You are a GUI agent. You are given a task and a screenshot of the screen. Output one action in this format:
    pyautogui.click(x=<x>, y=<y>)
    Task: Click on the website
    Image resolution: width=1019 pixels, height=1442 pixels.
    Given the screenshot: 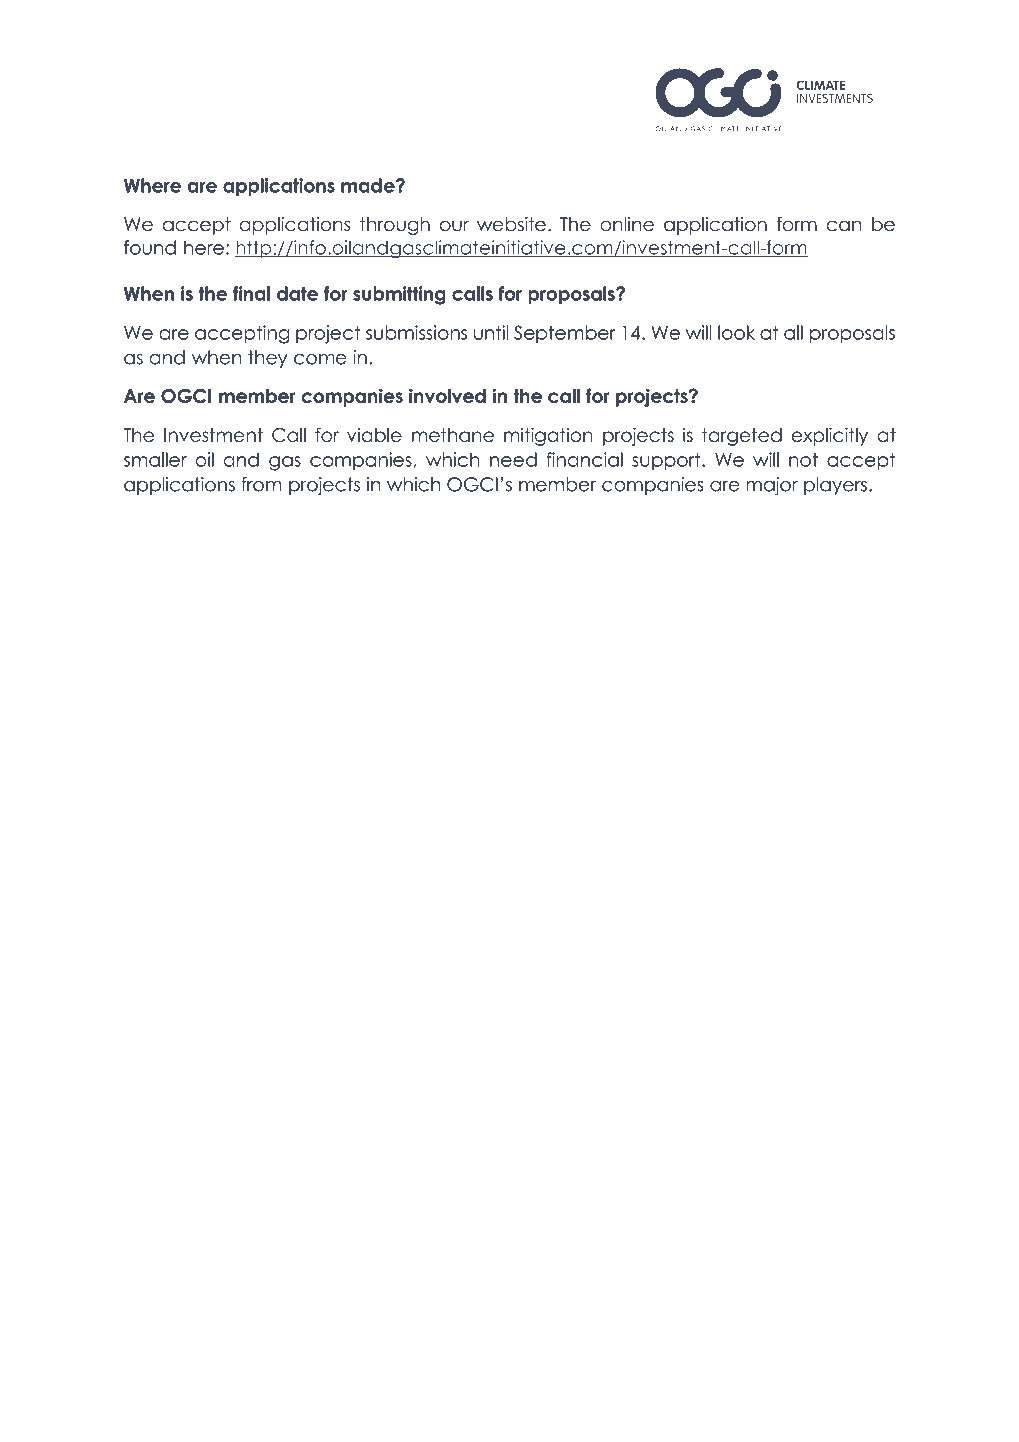 What is the action you would take?
    pyautogui.click(x=511, y=224)
